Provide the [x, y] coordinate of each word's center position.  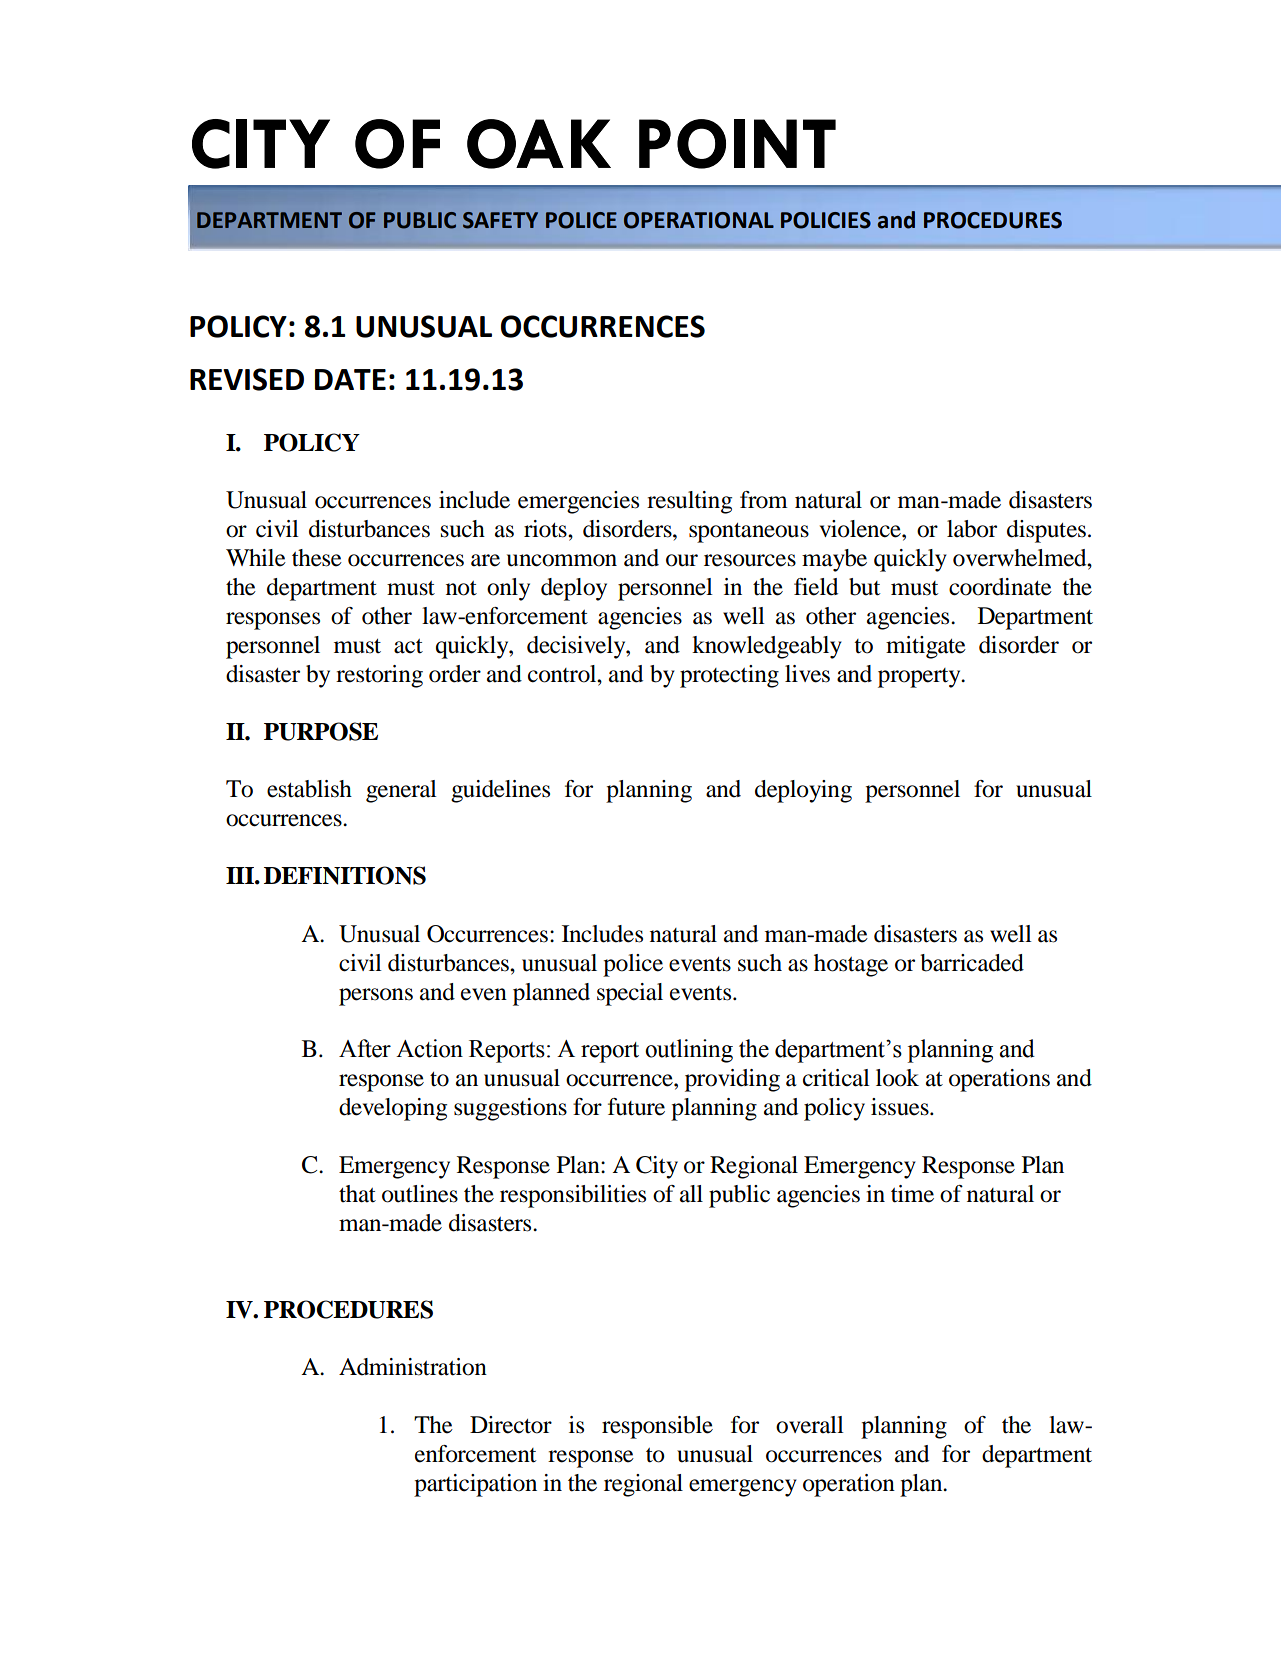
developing [393, 1109]
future [636, 1107]
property [920, 678]
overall [810, 1425]
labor [972, 529]
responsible [657, 1427]
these [317, 558]
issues [901, 1107]
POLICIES [826, 220]
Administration [413, 1367]
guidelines [500, 791]
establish [309, 789]
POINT [737, 144]
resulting [689, 502]
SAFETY [500, 220]
